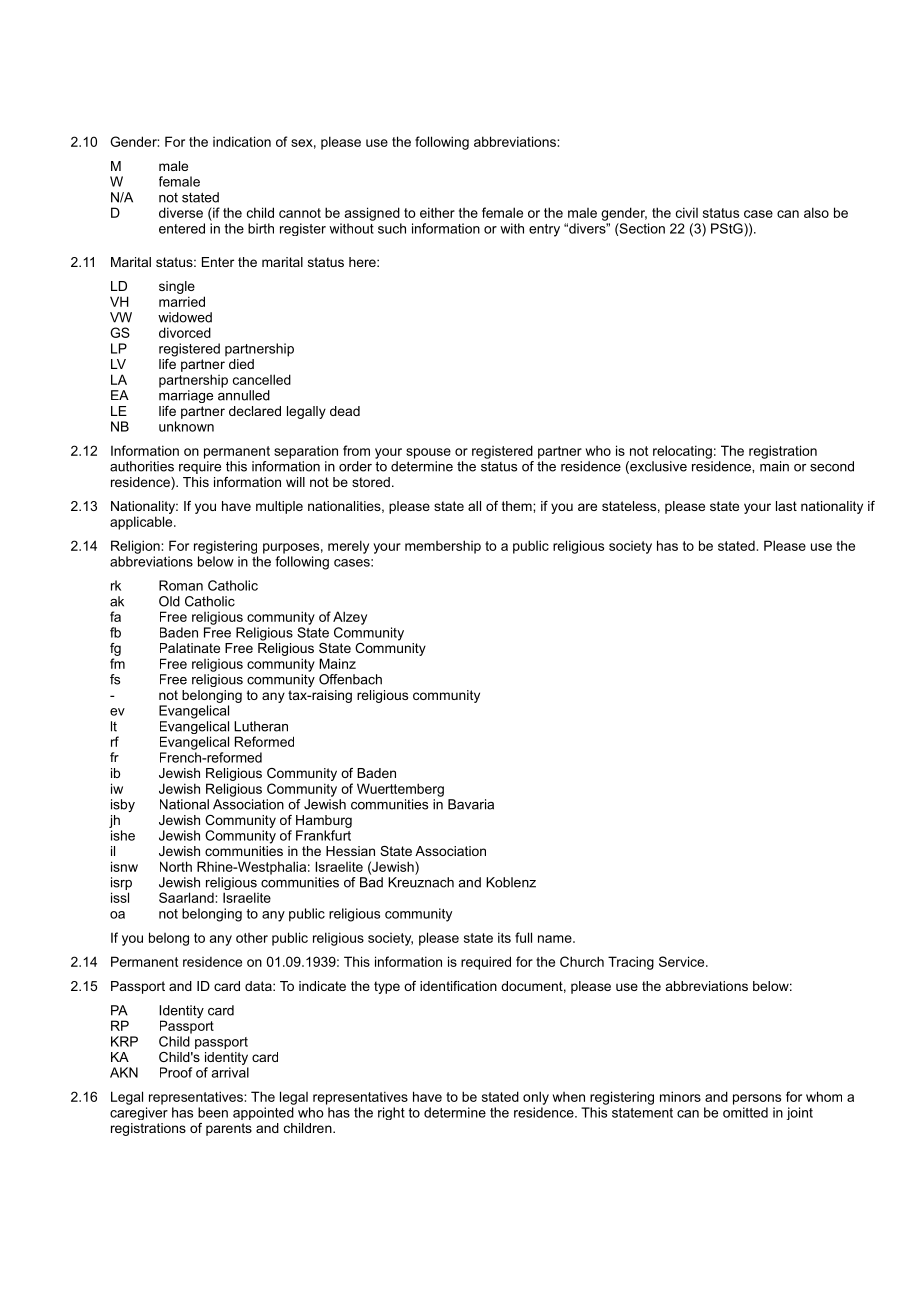 This screenshot has height=1308, width=924. I want to click on been, so click(213, 1112).
